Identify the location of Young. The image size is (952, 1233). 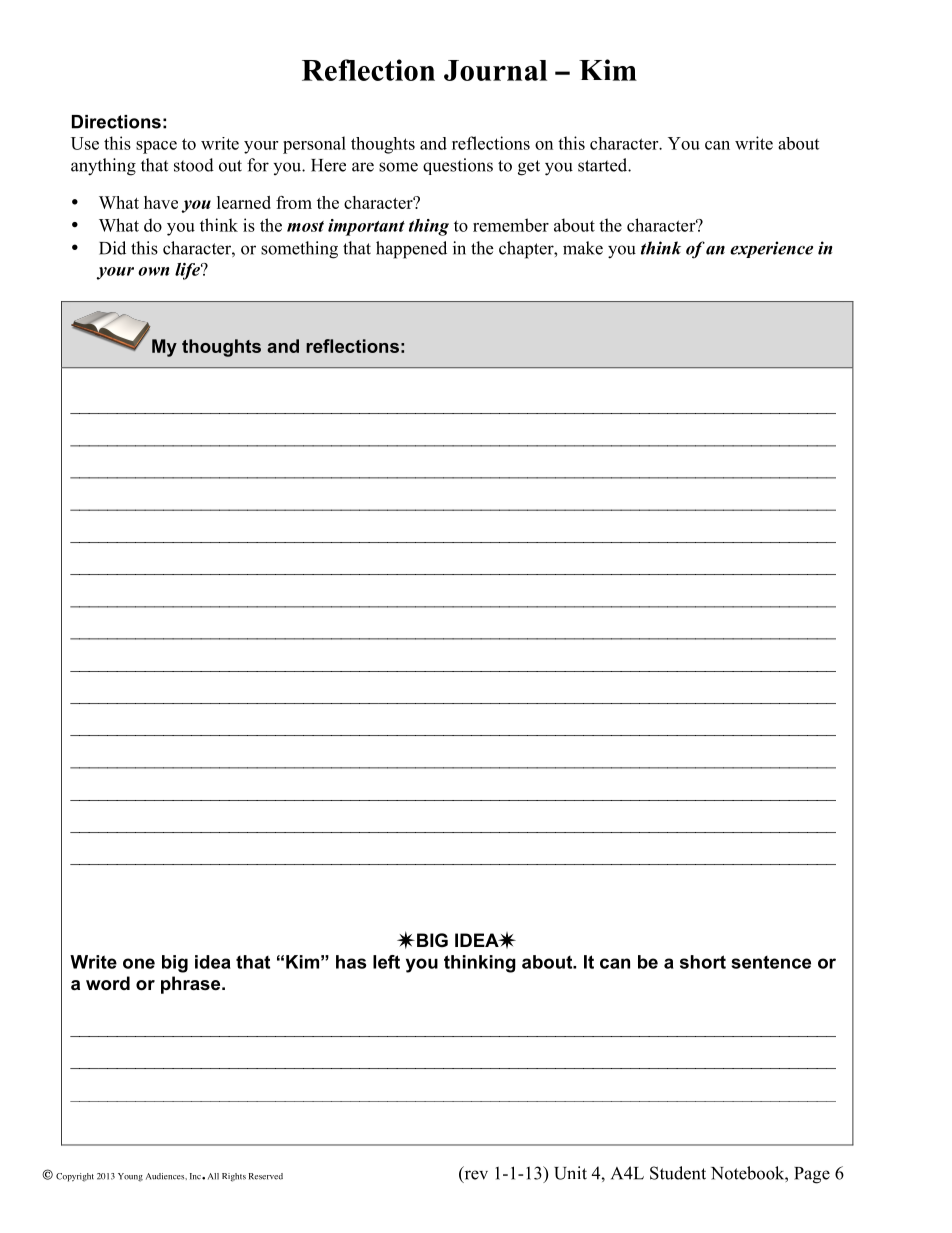
(130, 1177).
